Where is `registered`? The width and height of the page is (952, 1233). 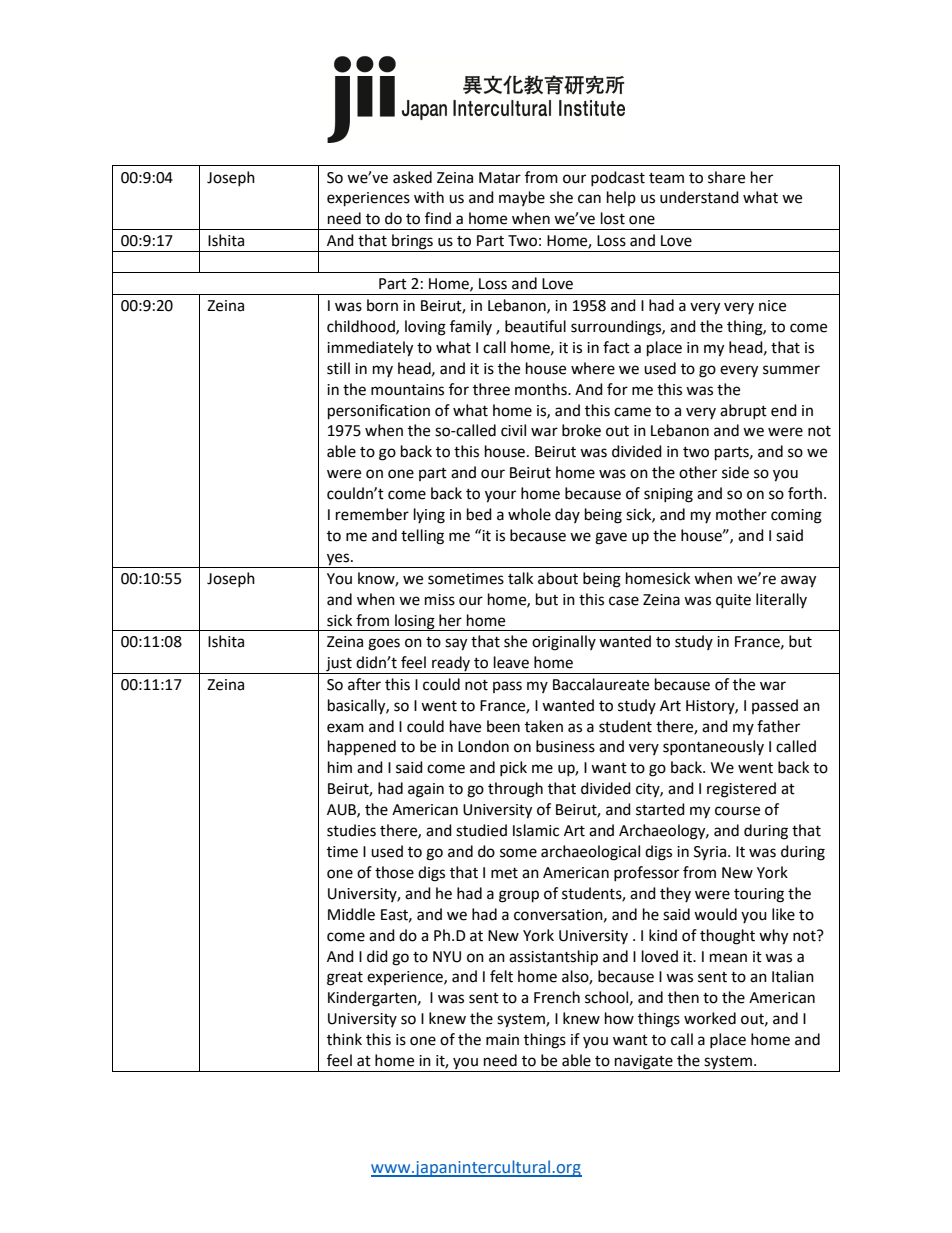
registered is located at coordinates (741, 790).
